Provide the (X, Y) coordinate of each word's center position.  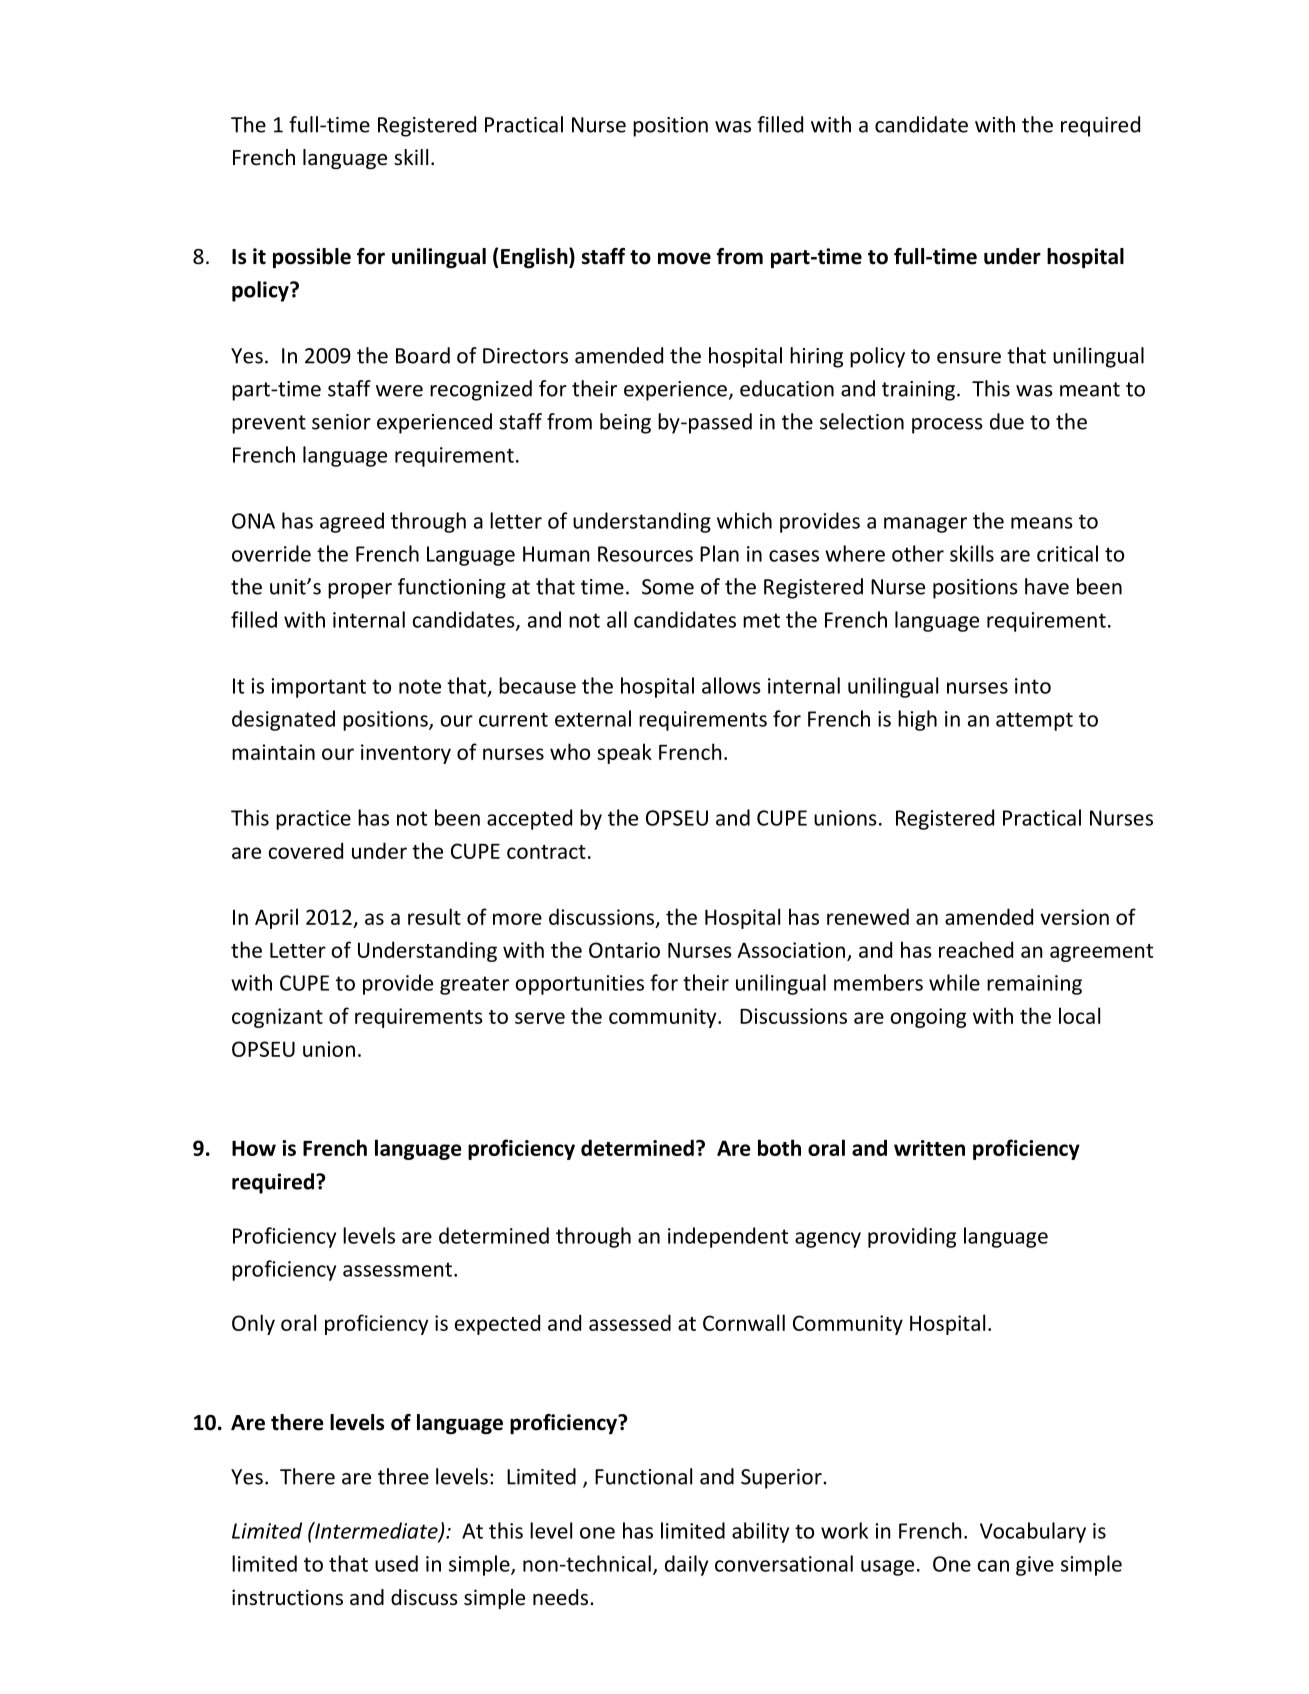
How (254, 1148)
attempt (1034, 721)
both (779, 1147)
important (319, 688)
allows (731, 685)
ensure (969, 358)
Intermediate (376, 1531)
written (929, 1148)
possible (312, 258)
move (684, 258)
